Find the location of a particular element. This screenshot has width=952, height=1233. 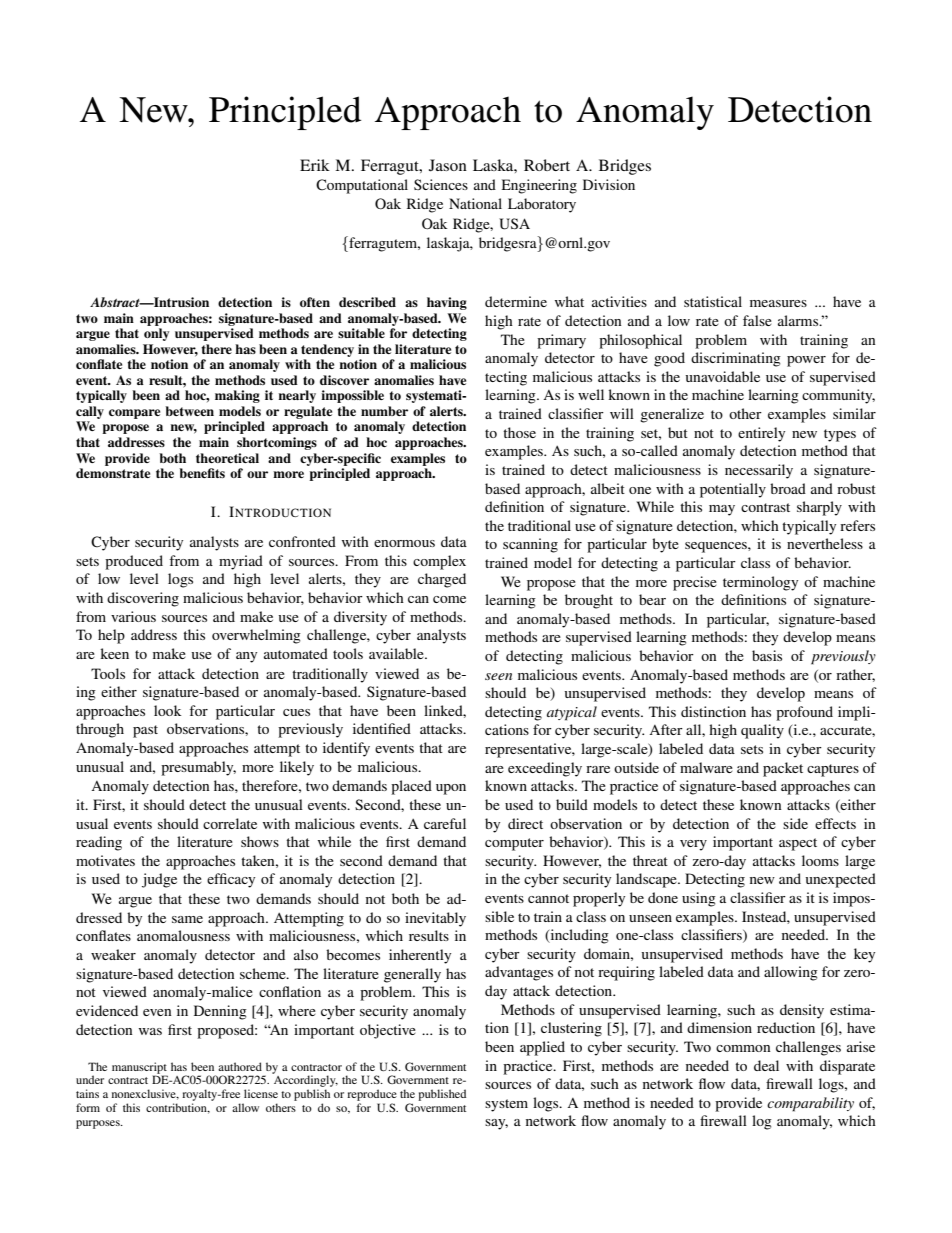

available is located at coordinates (397, 653).
